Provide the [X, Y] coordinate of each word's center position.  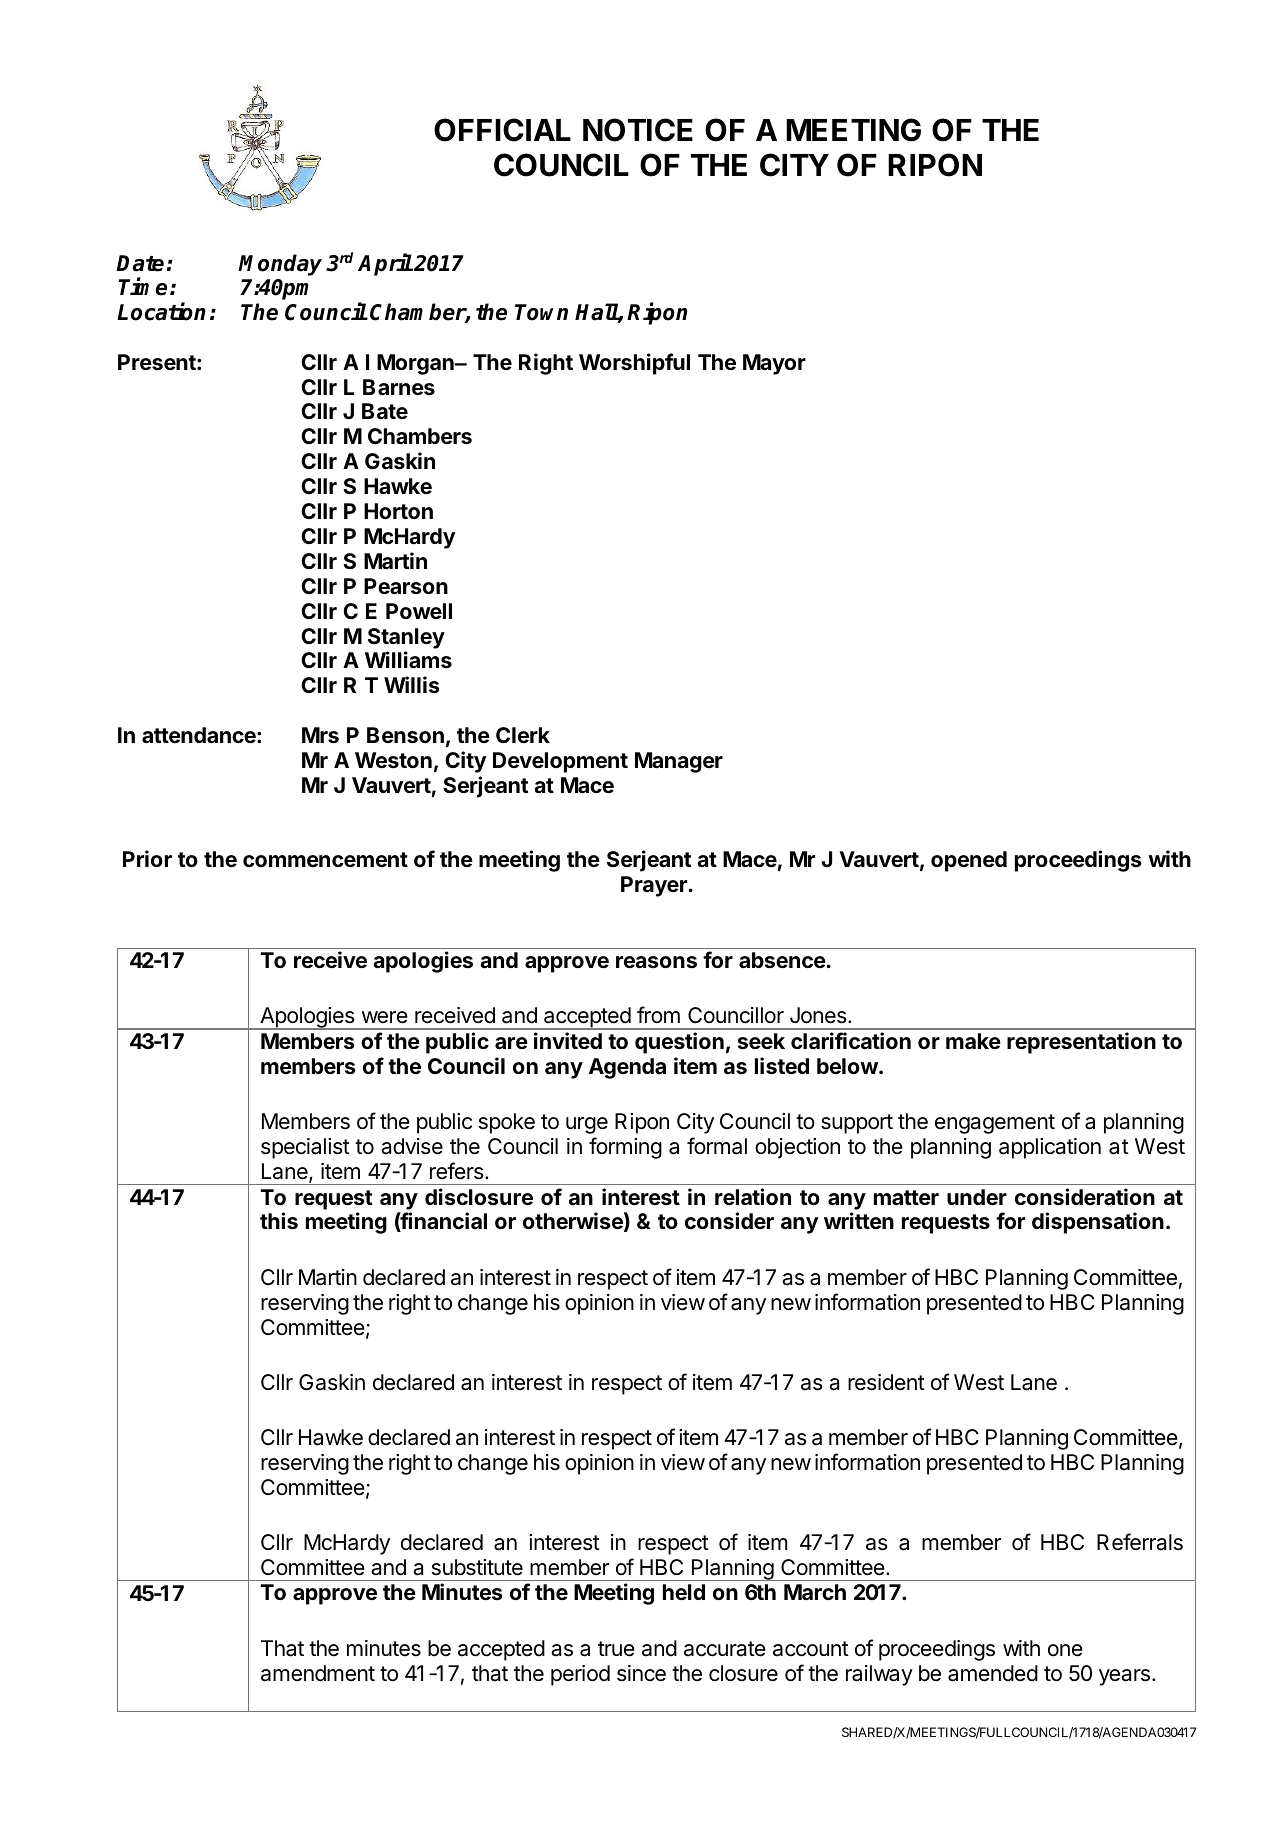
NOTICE [638, 130]
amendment [318, 1673]
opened [969, 861]
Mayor [774, 364]
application [1050, 1148]
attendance [200, 735]
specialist [305, 1148]
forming [625, 1148]
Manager [679, 762]
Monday [280, 265]
